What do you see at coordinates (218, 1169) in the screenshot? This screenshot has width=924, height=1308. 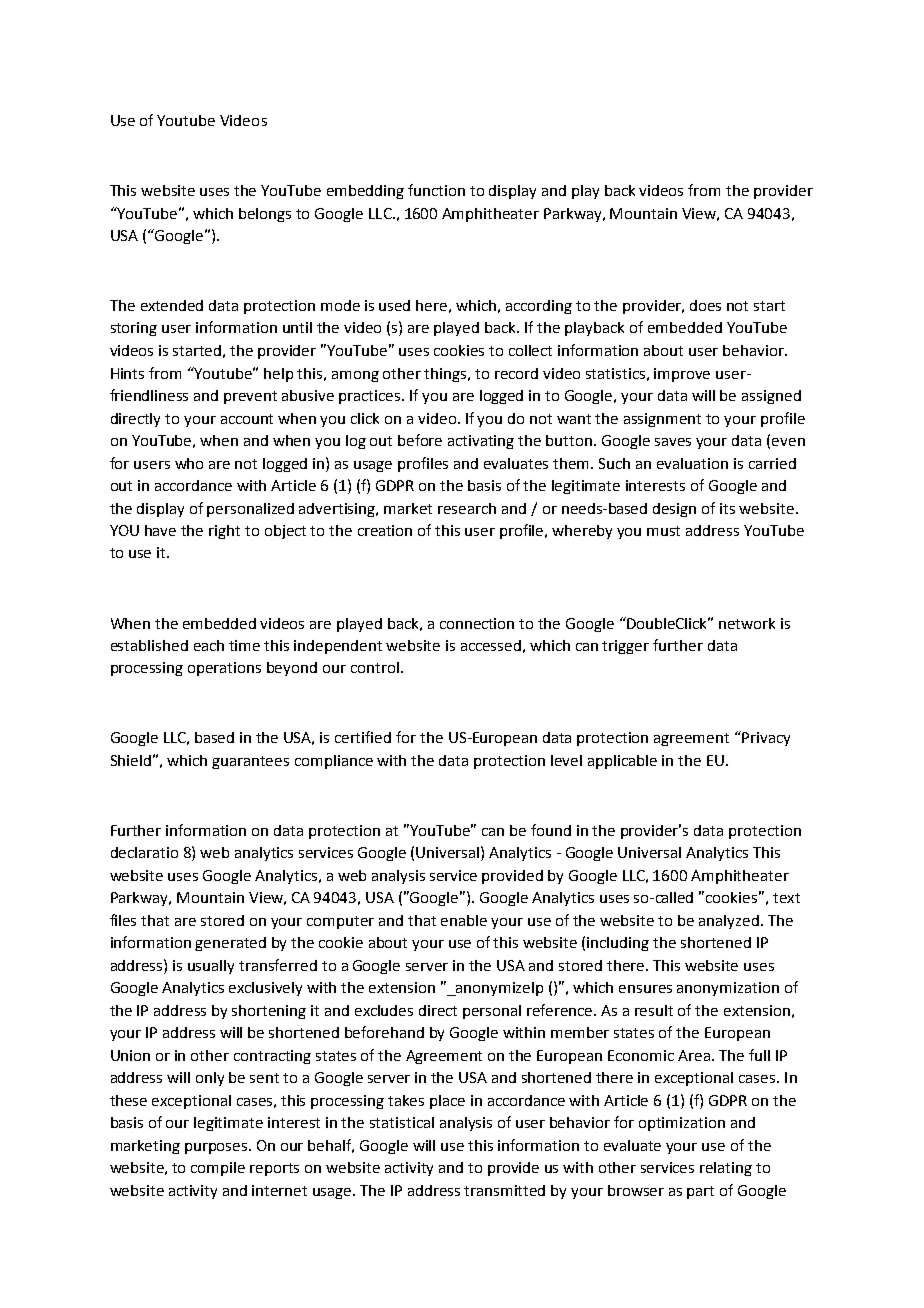 I see `compile` at bounding box center [218, 1169].
